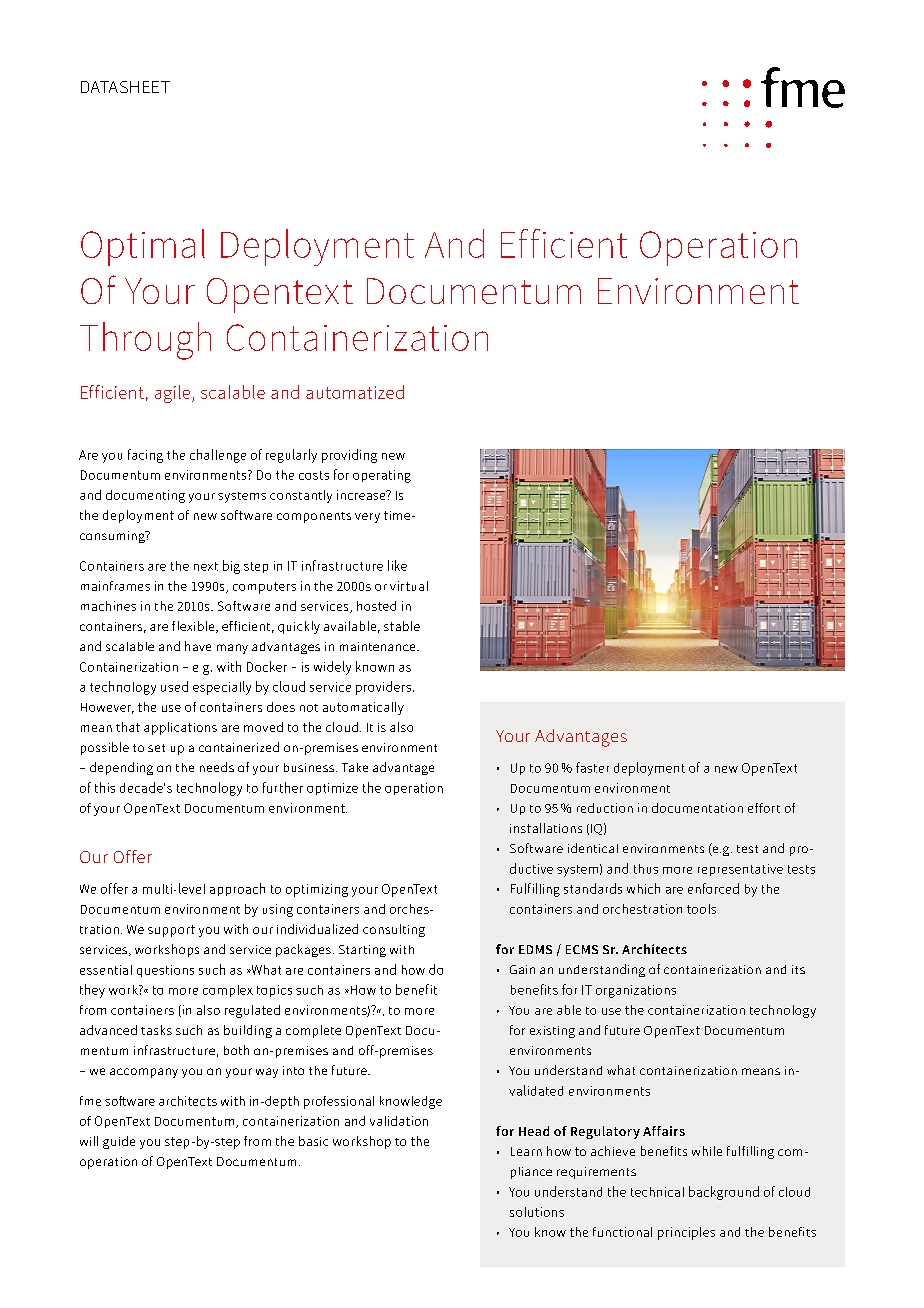 The image size is (924, 1308). What do you see at coordinates (125, 87) in the page?
I see `DATASHEET` at bounding box center [125, 87].
